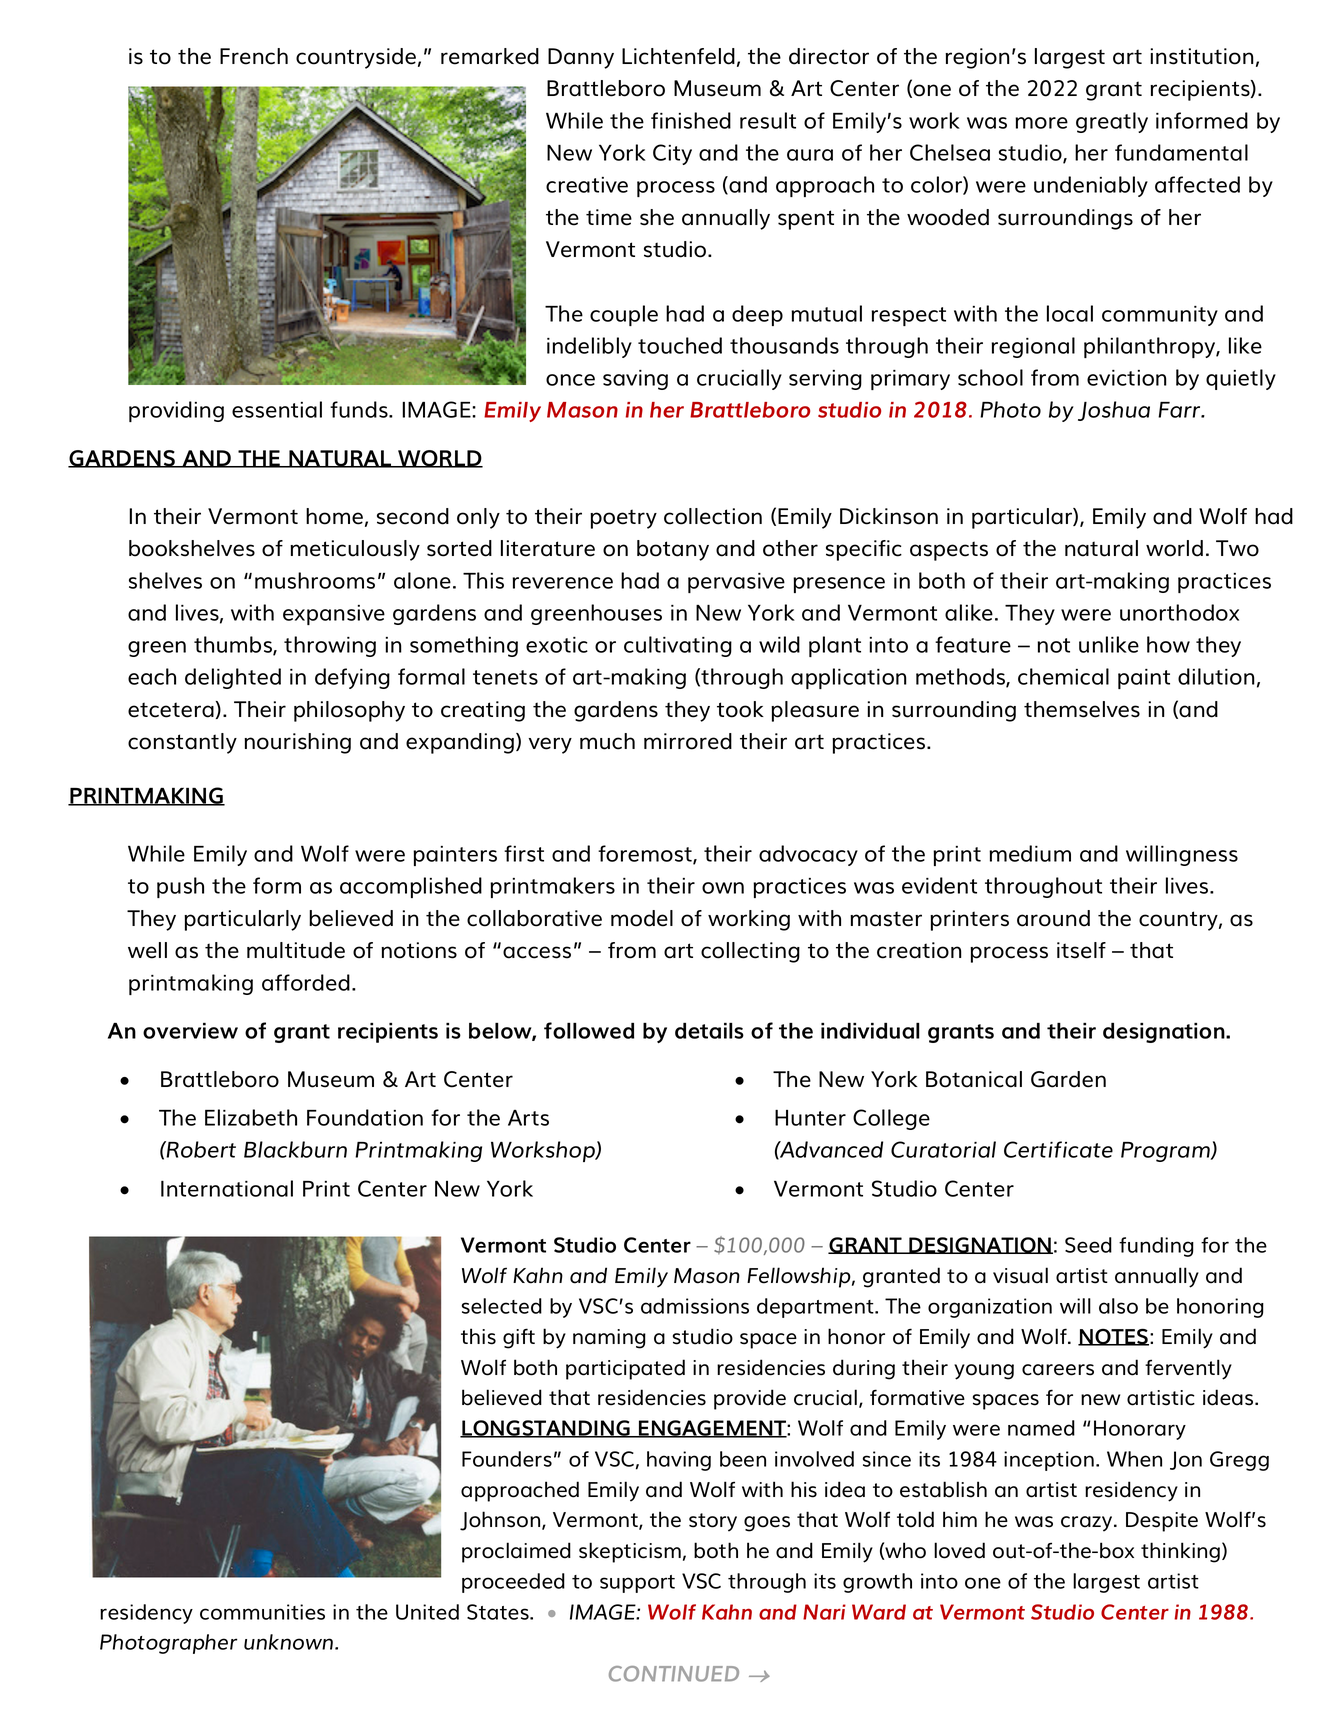 This screenshot has width=1335, height=1728. Describe the element at coordinates (254, 56) in the screenshot. I see `French` at that location.
